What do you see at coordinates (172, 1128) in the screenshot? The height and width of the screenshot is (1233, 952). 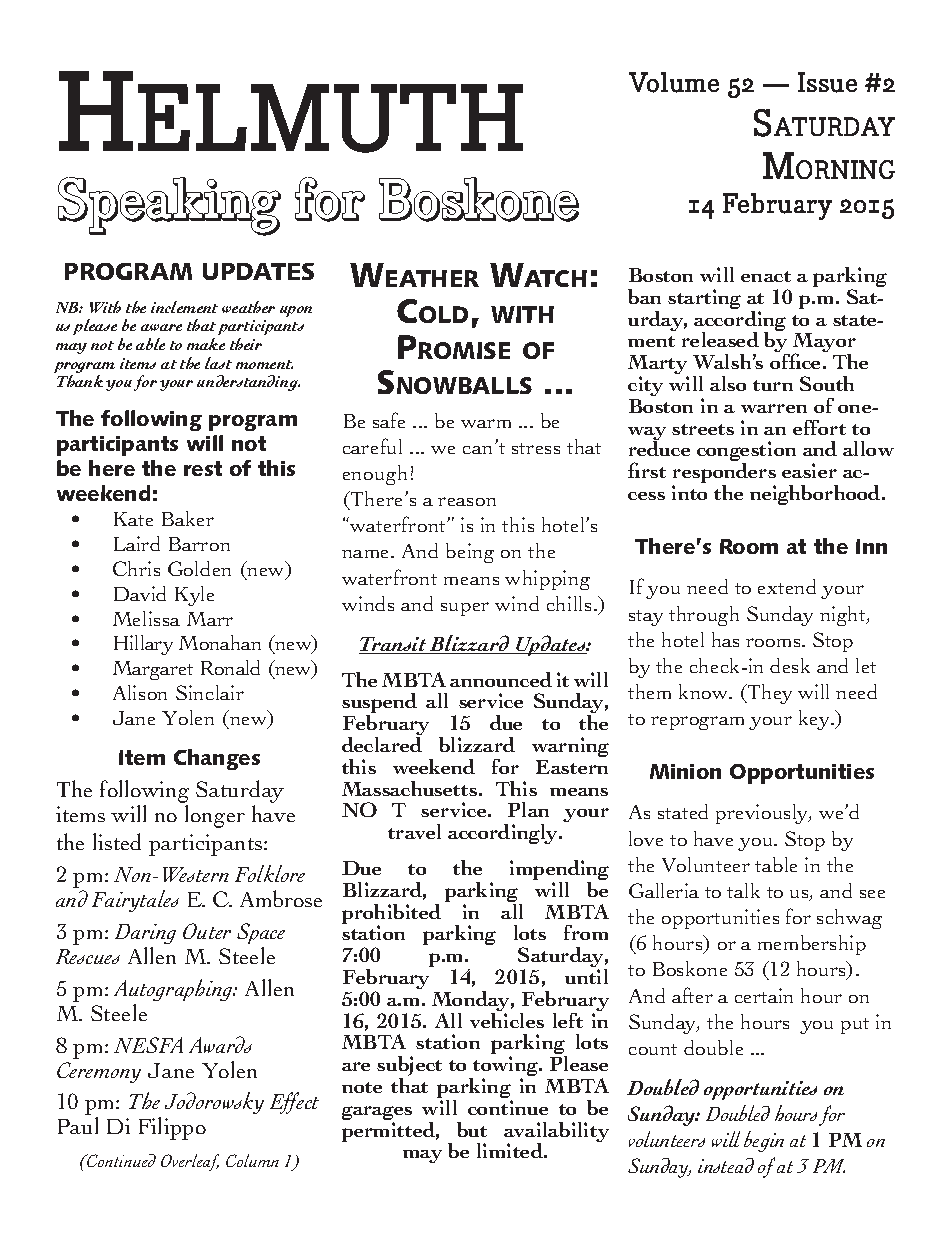 I see `Filippo` at bounding box center [172, 1128].
